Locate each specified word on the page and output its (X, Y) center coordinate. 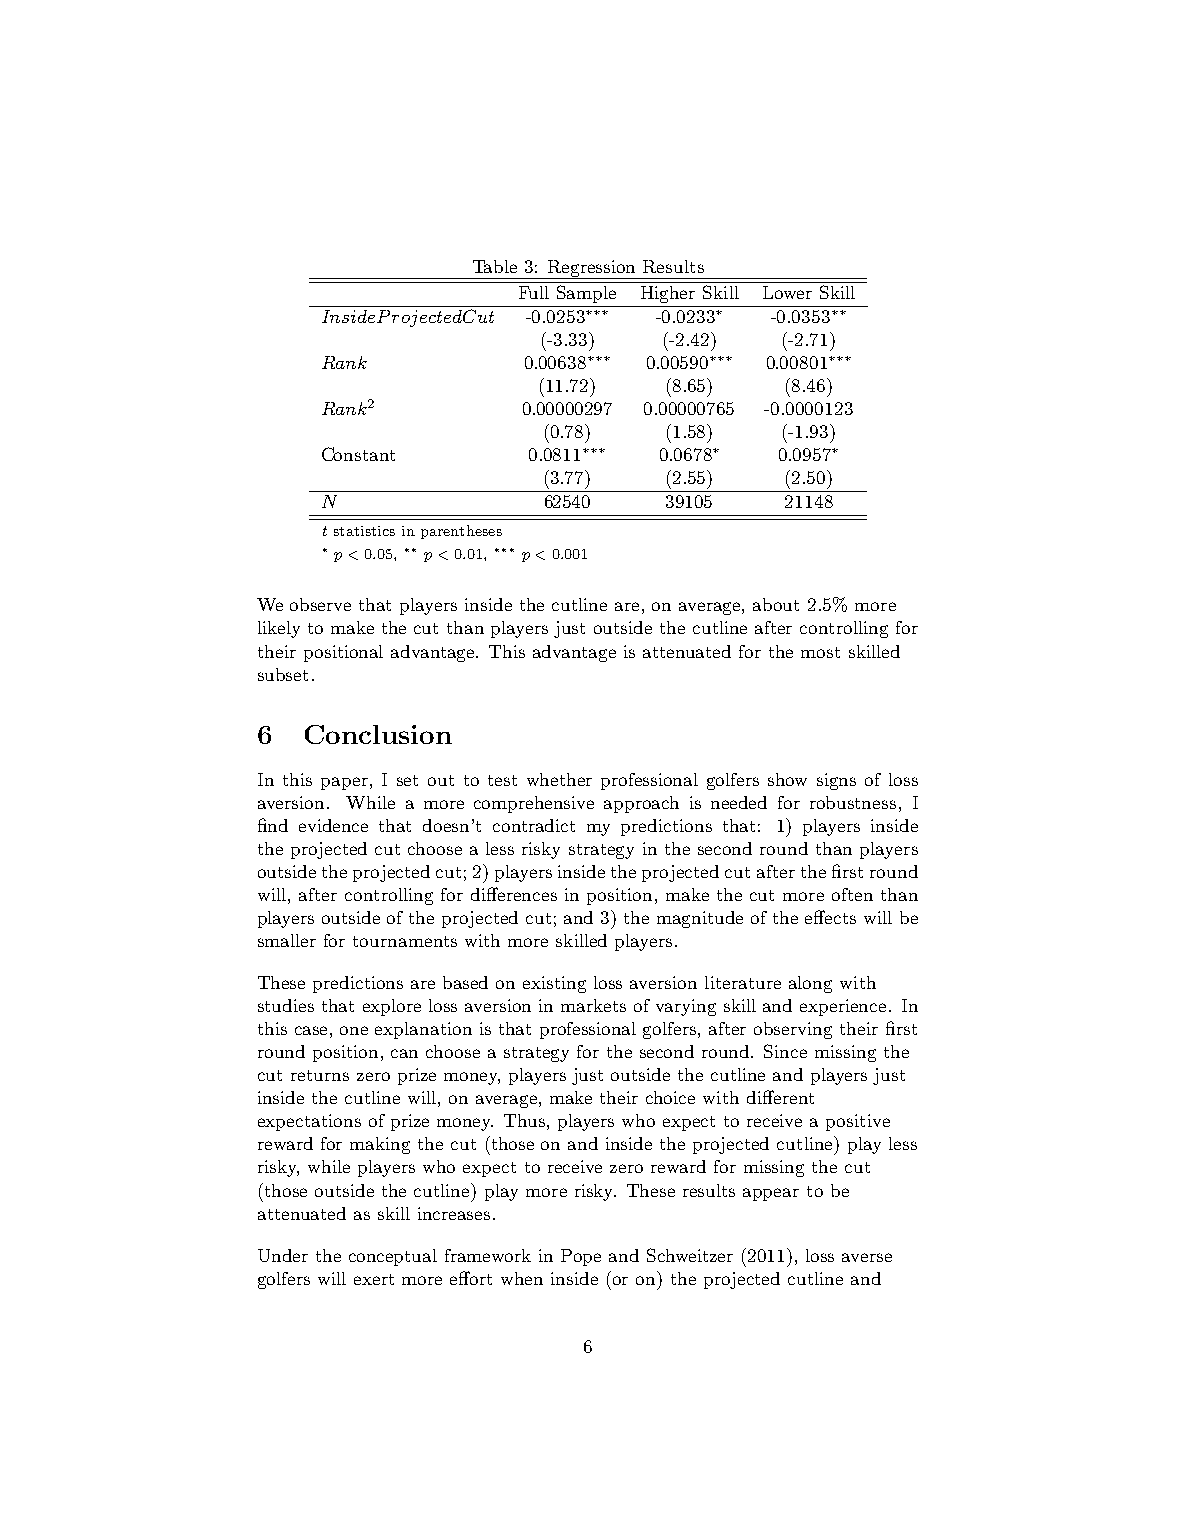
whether (559, 779)
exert (374, 1279)
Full (534, 292)
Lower (787, 292)
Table (495, 266)
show (787, 779)
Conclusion (378, 734)
